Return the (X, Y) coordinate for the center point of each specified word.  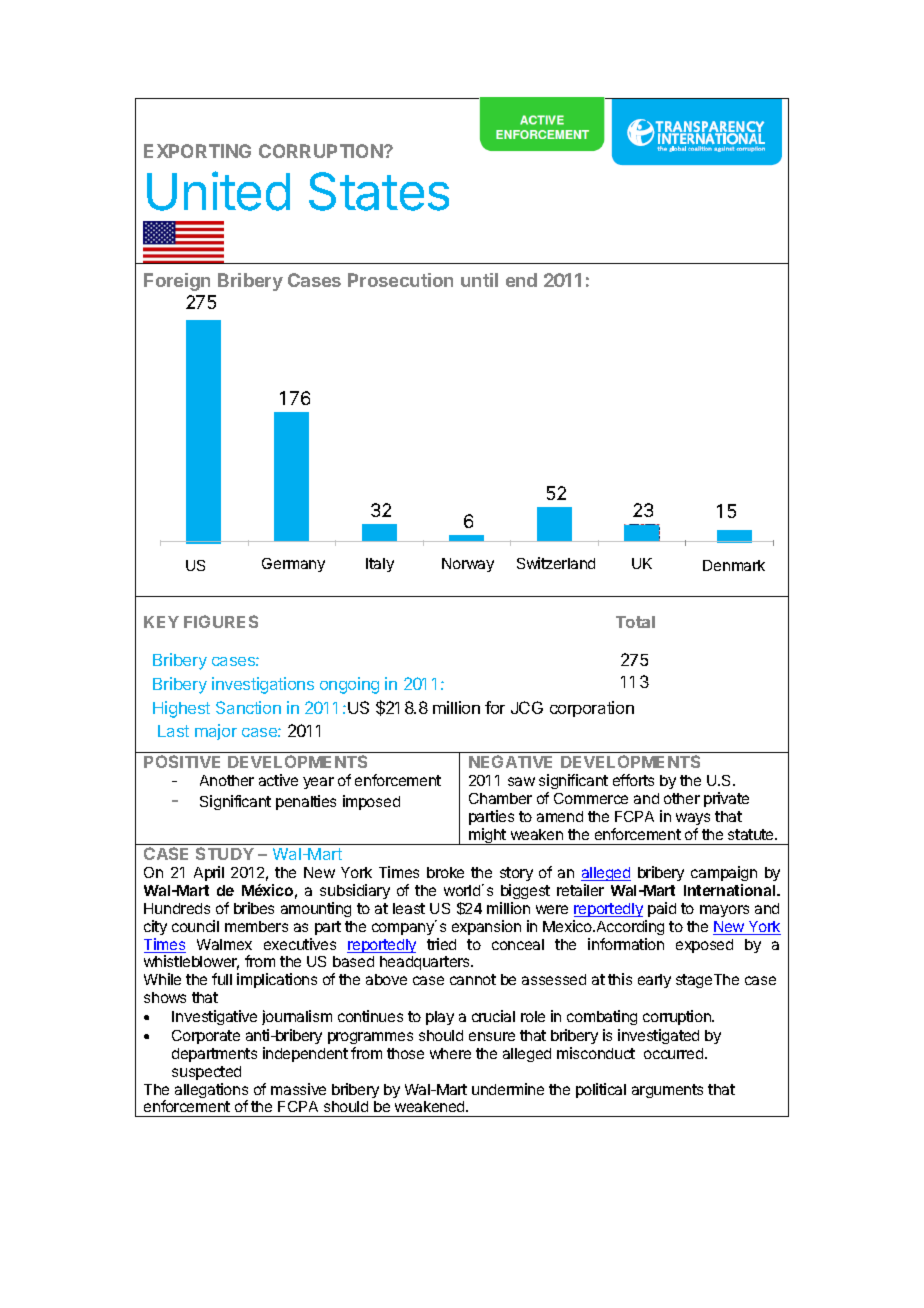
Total (635, 622)
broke (445, 872)
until (479, 280)
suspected (206, 1073)
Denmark (734, 565)
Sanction (248, 707)
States (379, 191)
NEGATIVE (510, 761)
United (218, 191)
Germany (293, 565)
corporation (592, 709)
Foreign (177, 282)
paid (662, 909)
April (209, 873)
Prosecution (400, 280)
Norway (468, 565)
